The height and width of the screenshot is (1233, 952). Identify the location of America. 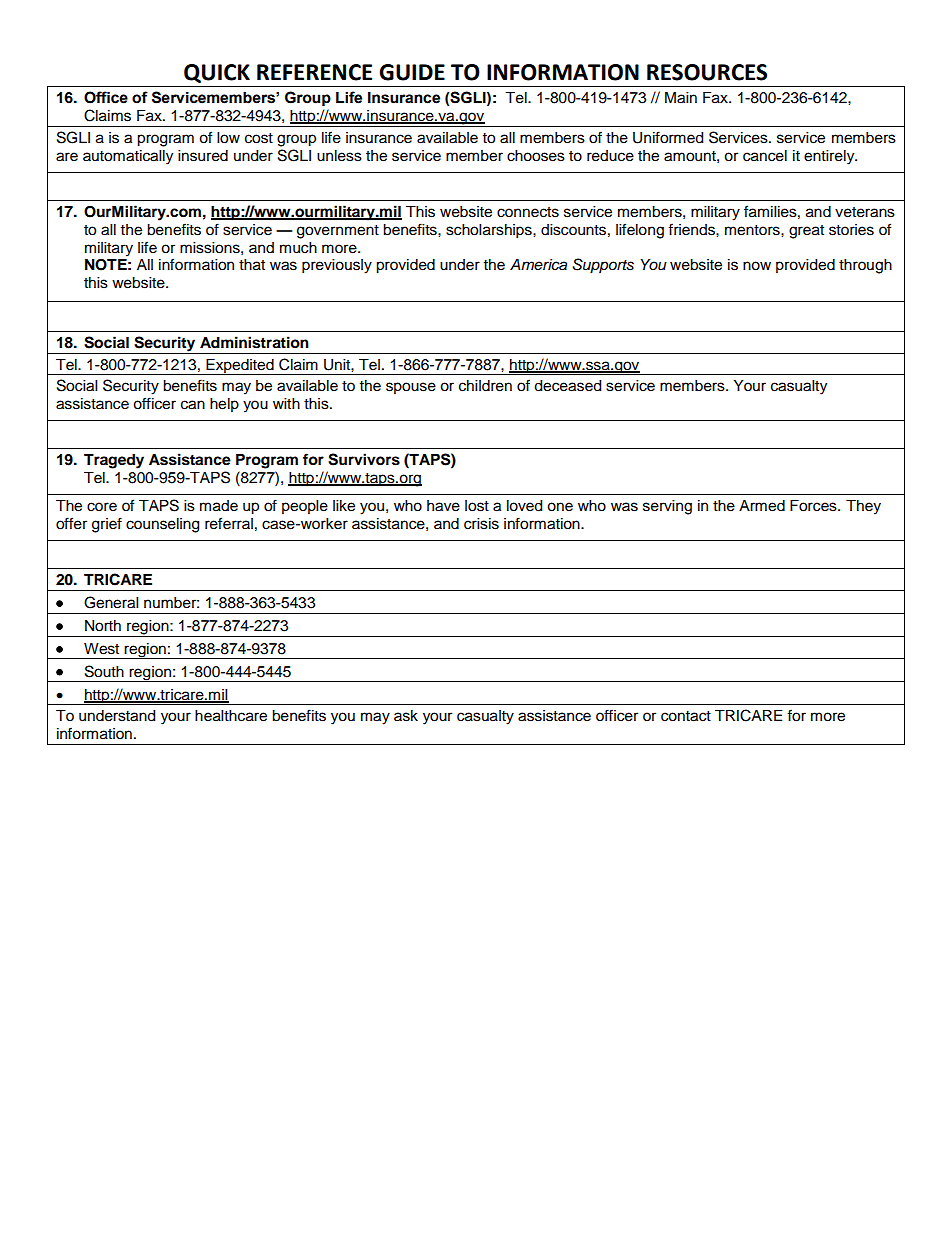
(538, 264).
